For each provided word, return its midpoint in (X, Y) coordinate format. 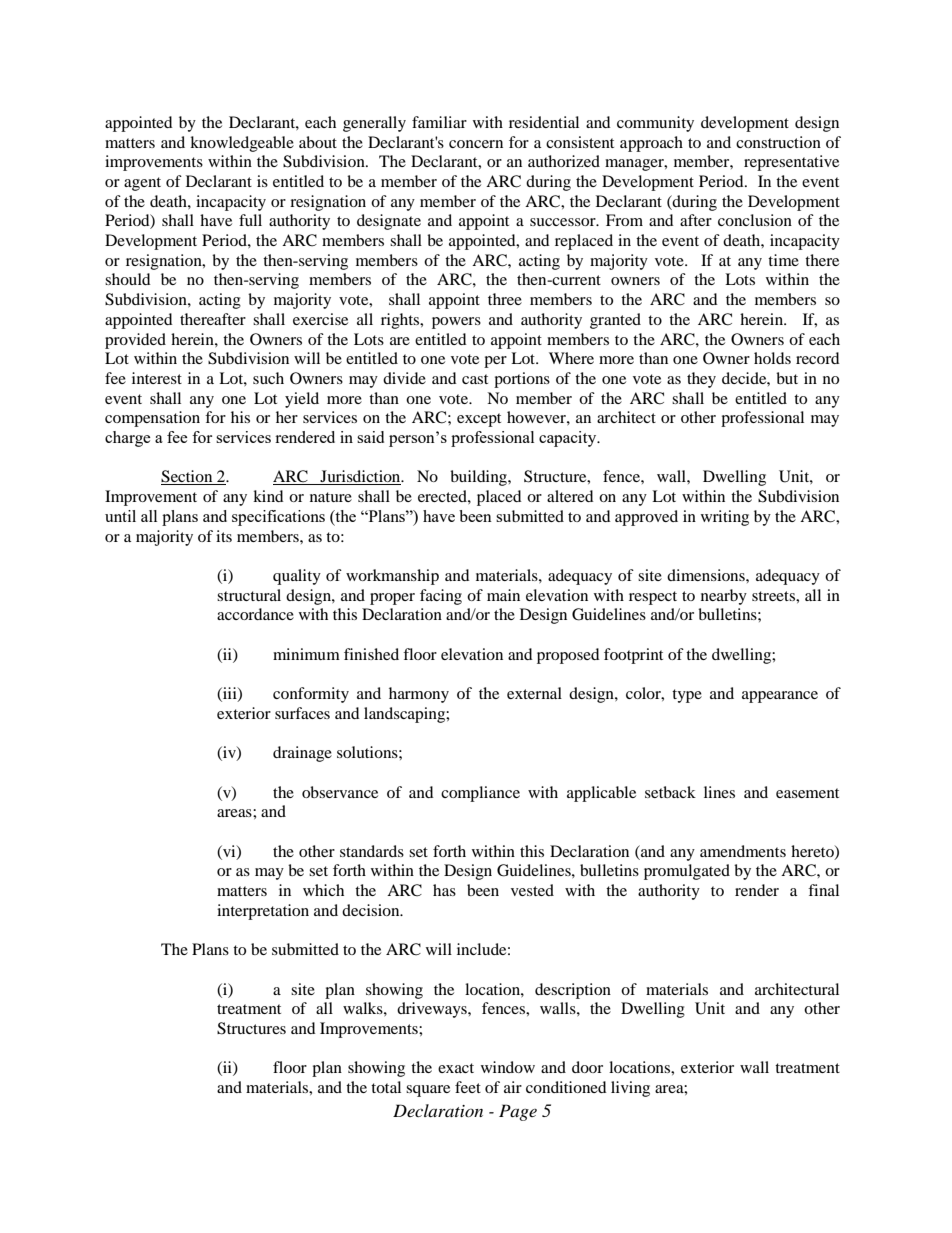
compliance (480, 794)
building (479, 478)
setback (670, 792)
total (386, 1087)
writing (725, 518)
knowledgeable (242, 144)
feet (468, 1087)
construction (778, 142)
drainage (302, 754)
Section (188, 477)
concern (476, 144)
